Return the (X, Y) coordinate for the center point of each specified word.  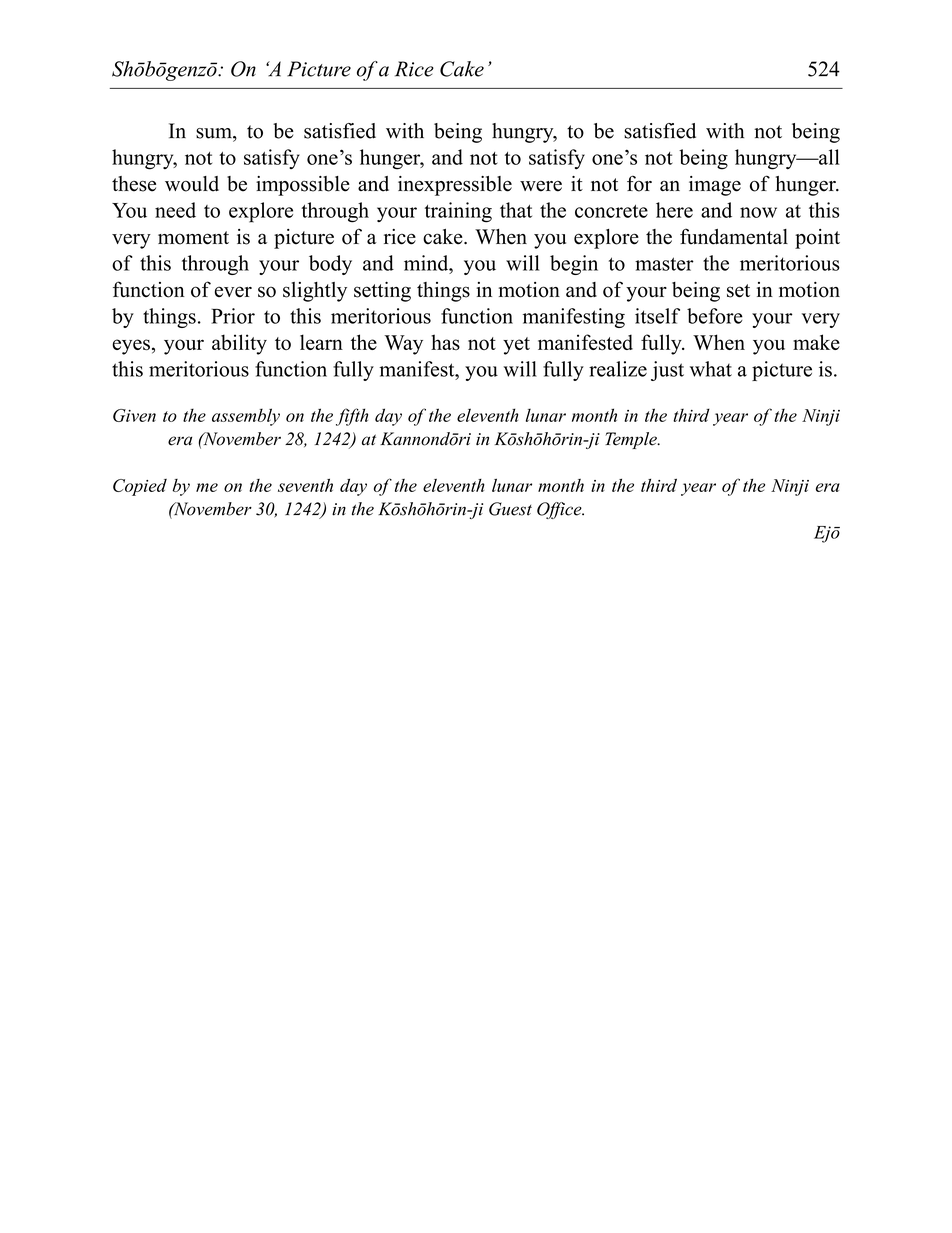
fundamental (734, 236)
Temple (632, 440)
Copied (140, 487)
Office (560, 510)
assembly (246, 417)
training (458, 212)
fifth (352, 417)
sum (215, 133)
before (715, 316)
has (445, 342)
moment (193, 238)
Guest (510, 509)
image (715, 186)
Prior (233, 316)
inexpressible (455, 186)
